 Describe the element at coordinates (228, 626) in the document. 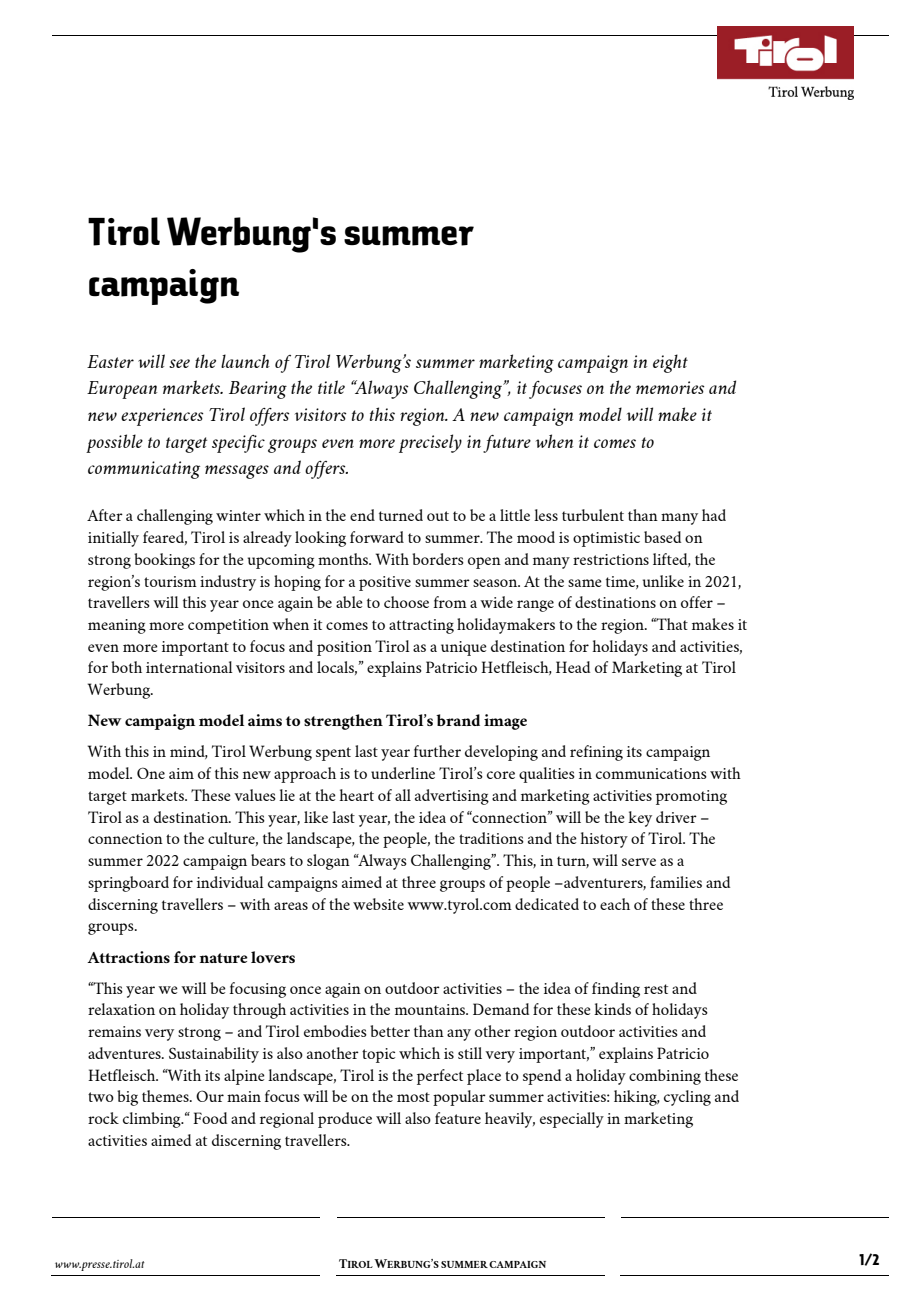

I see `competition` at that location.
